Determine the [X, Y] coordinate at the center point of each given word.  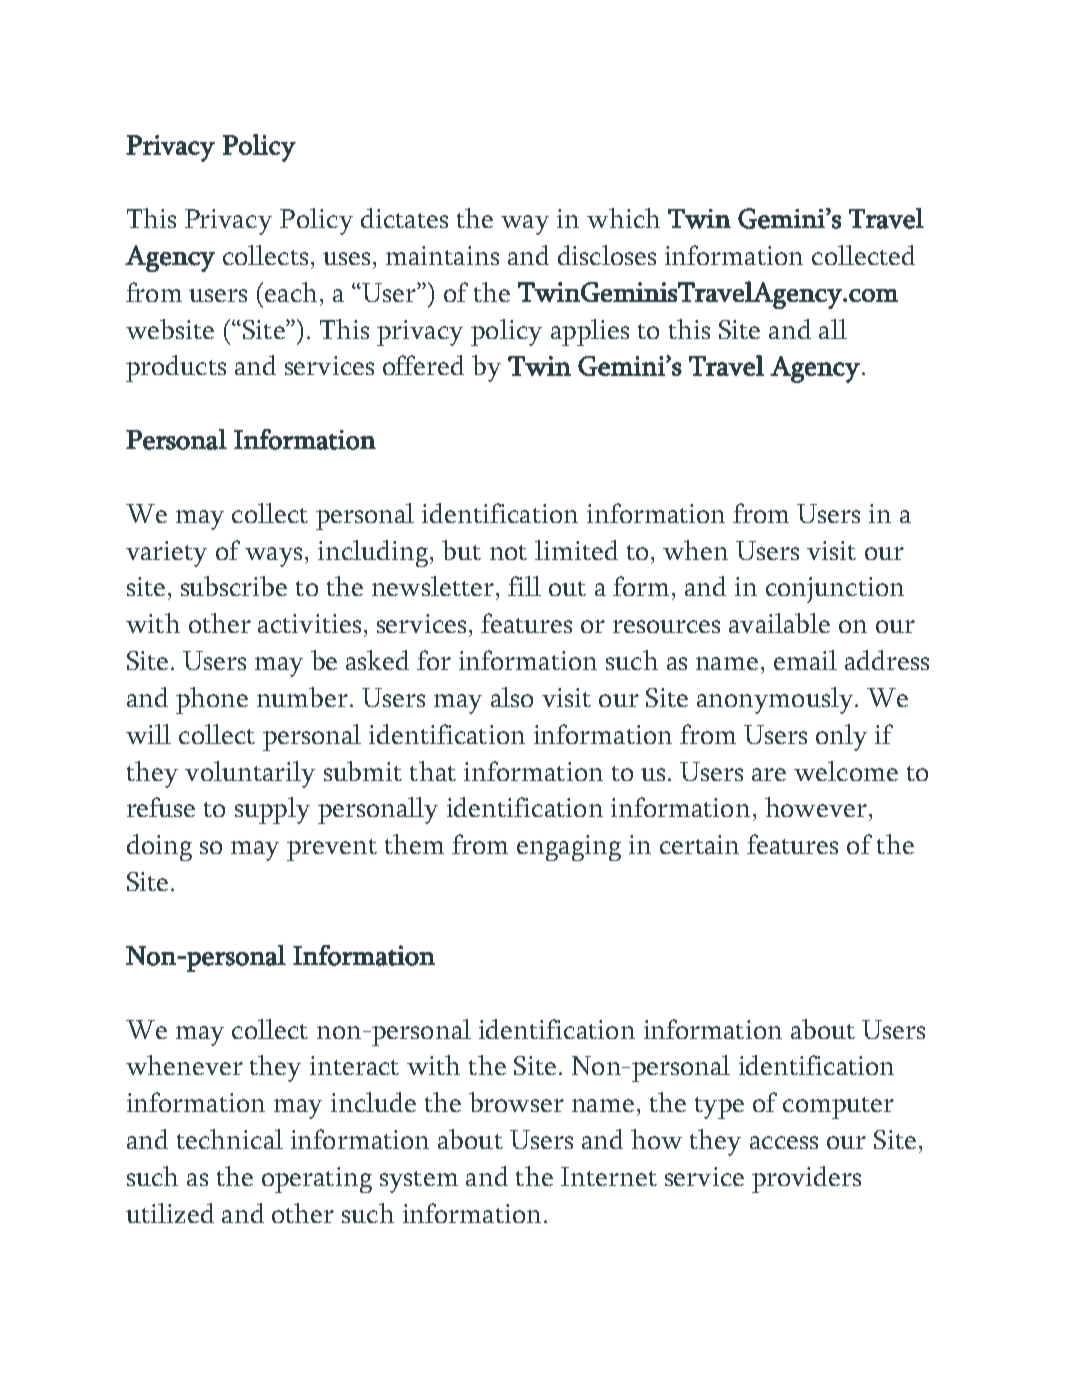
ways [273, 557]
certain [699, 844]
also [512, 697]
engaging [569, 848]
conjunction [835, 590]
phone [212, 700]
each [291, 292]
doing [159, 847]
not [508, 552]
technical [230, 1139]
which [623, 218]
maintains [442, 255]
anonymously [776, 700]
